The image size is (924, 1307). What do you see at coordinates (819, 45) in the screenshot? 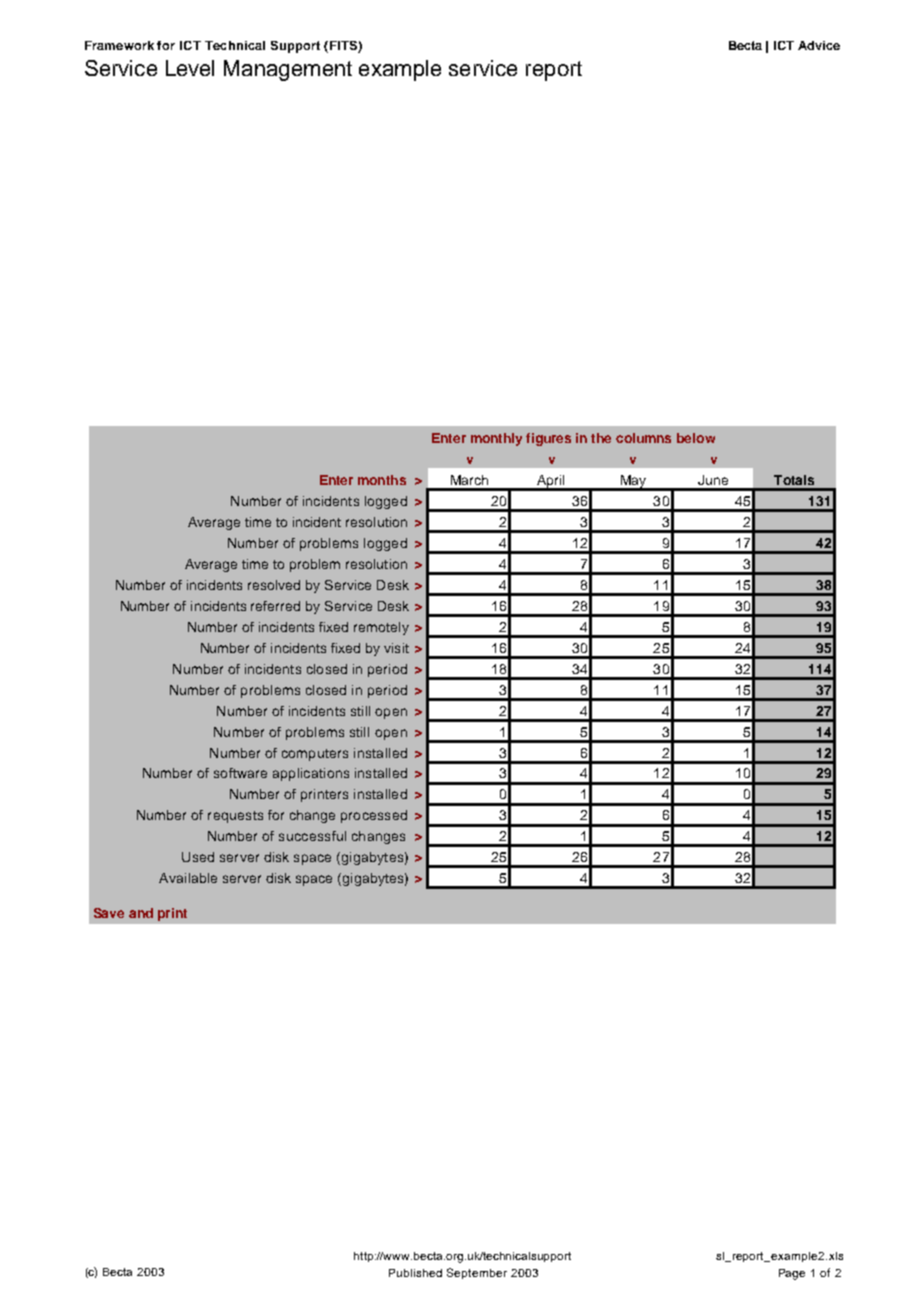
I see `Advice` at bounding box center [819, 45].
